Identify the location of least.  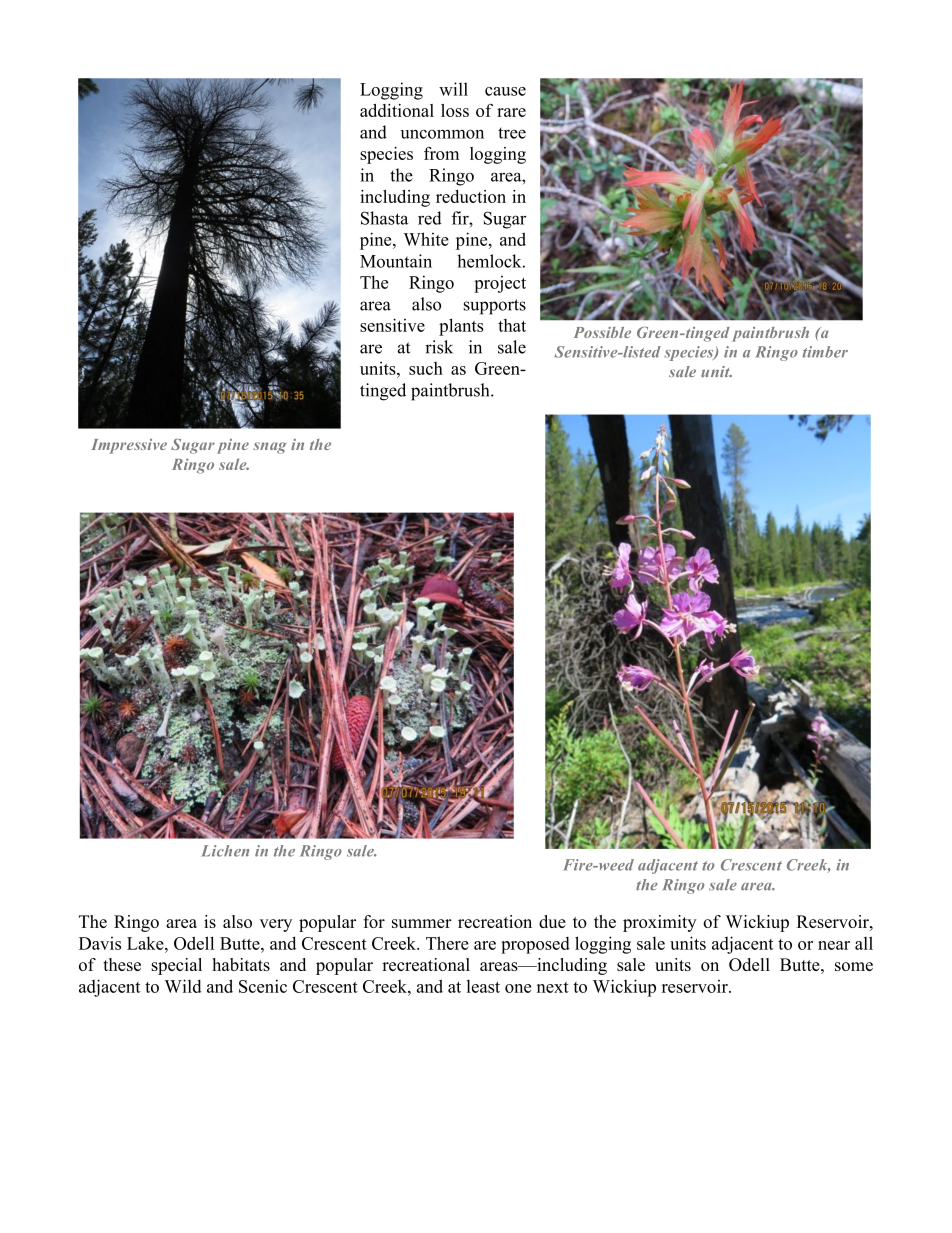
(483, 986).
